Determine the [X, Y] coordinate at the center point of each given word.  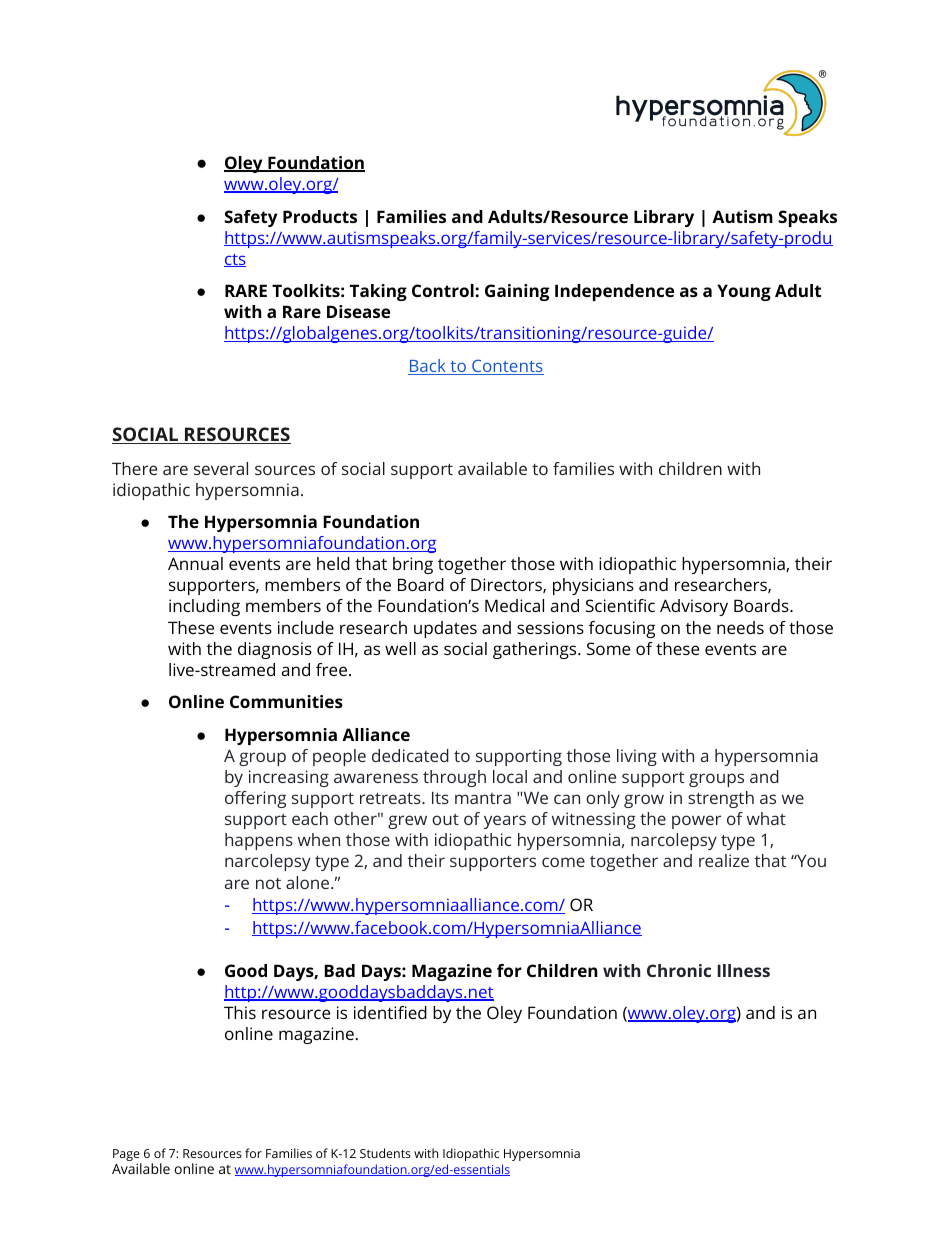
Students [385, 1153]
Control [444, 290]
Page [127, 1156]
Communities [286, 701]
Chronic [679, 970]
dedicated [410, 755]
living [637, 757]
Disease [358, 311]
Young [744, 292]
